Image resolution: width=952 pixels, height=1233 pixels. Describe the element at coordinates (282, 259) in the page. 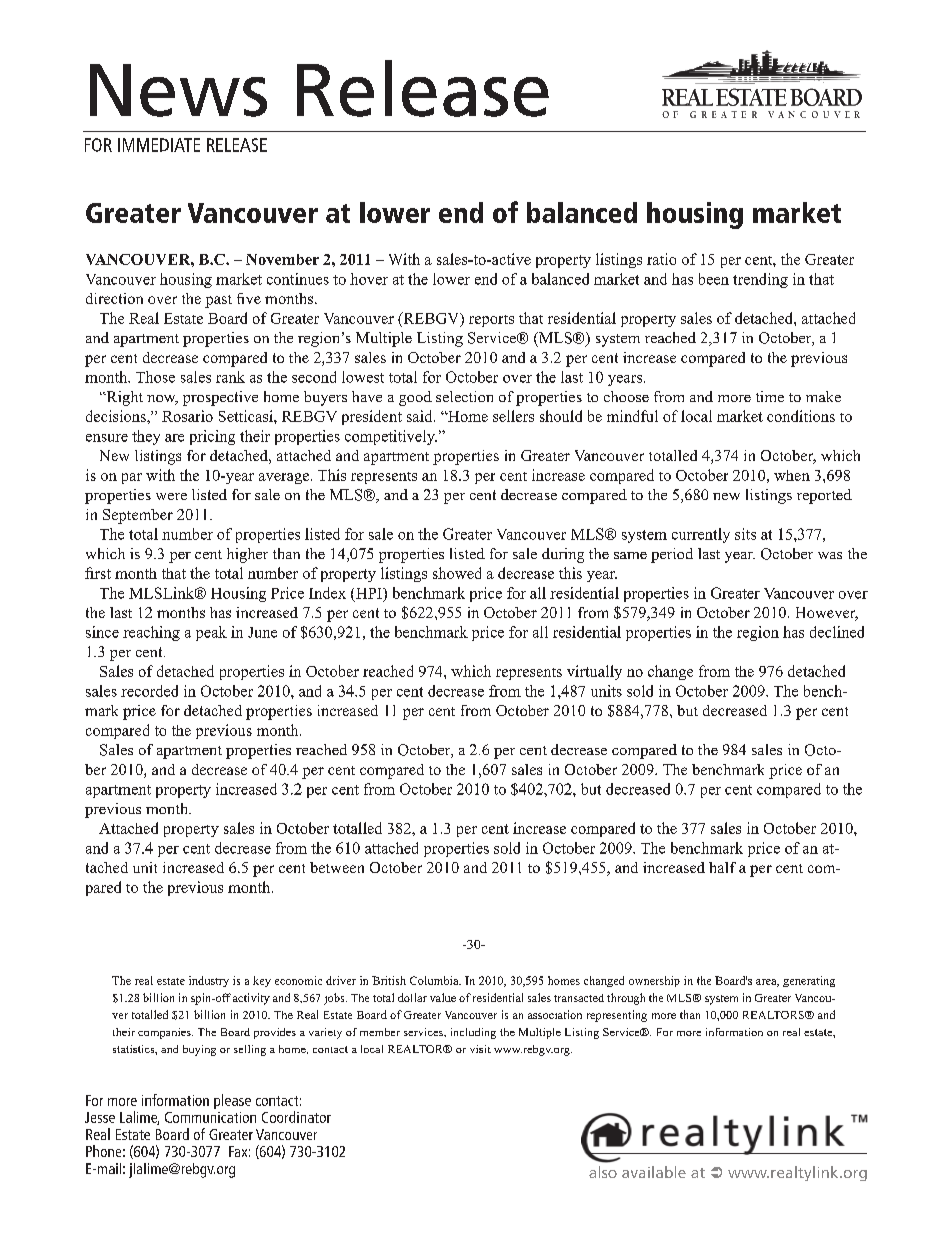

I see `November` at that location.
